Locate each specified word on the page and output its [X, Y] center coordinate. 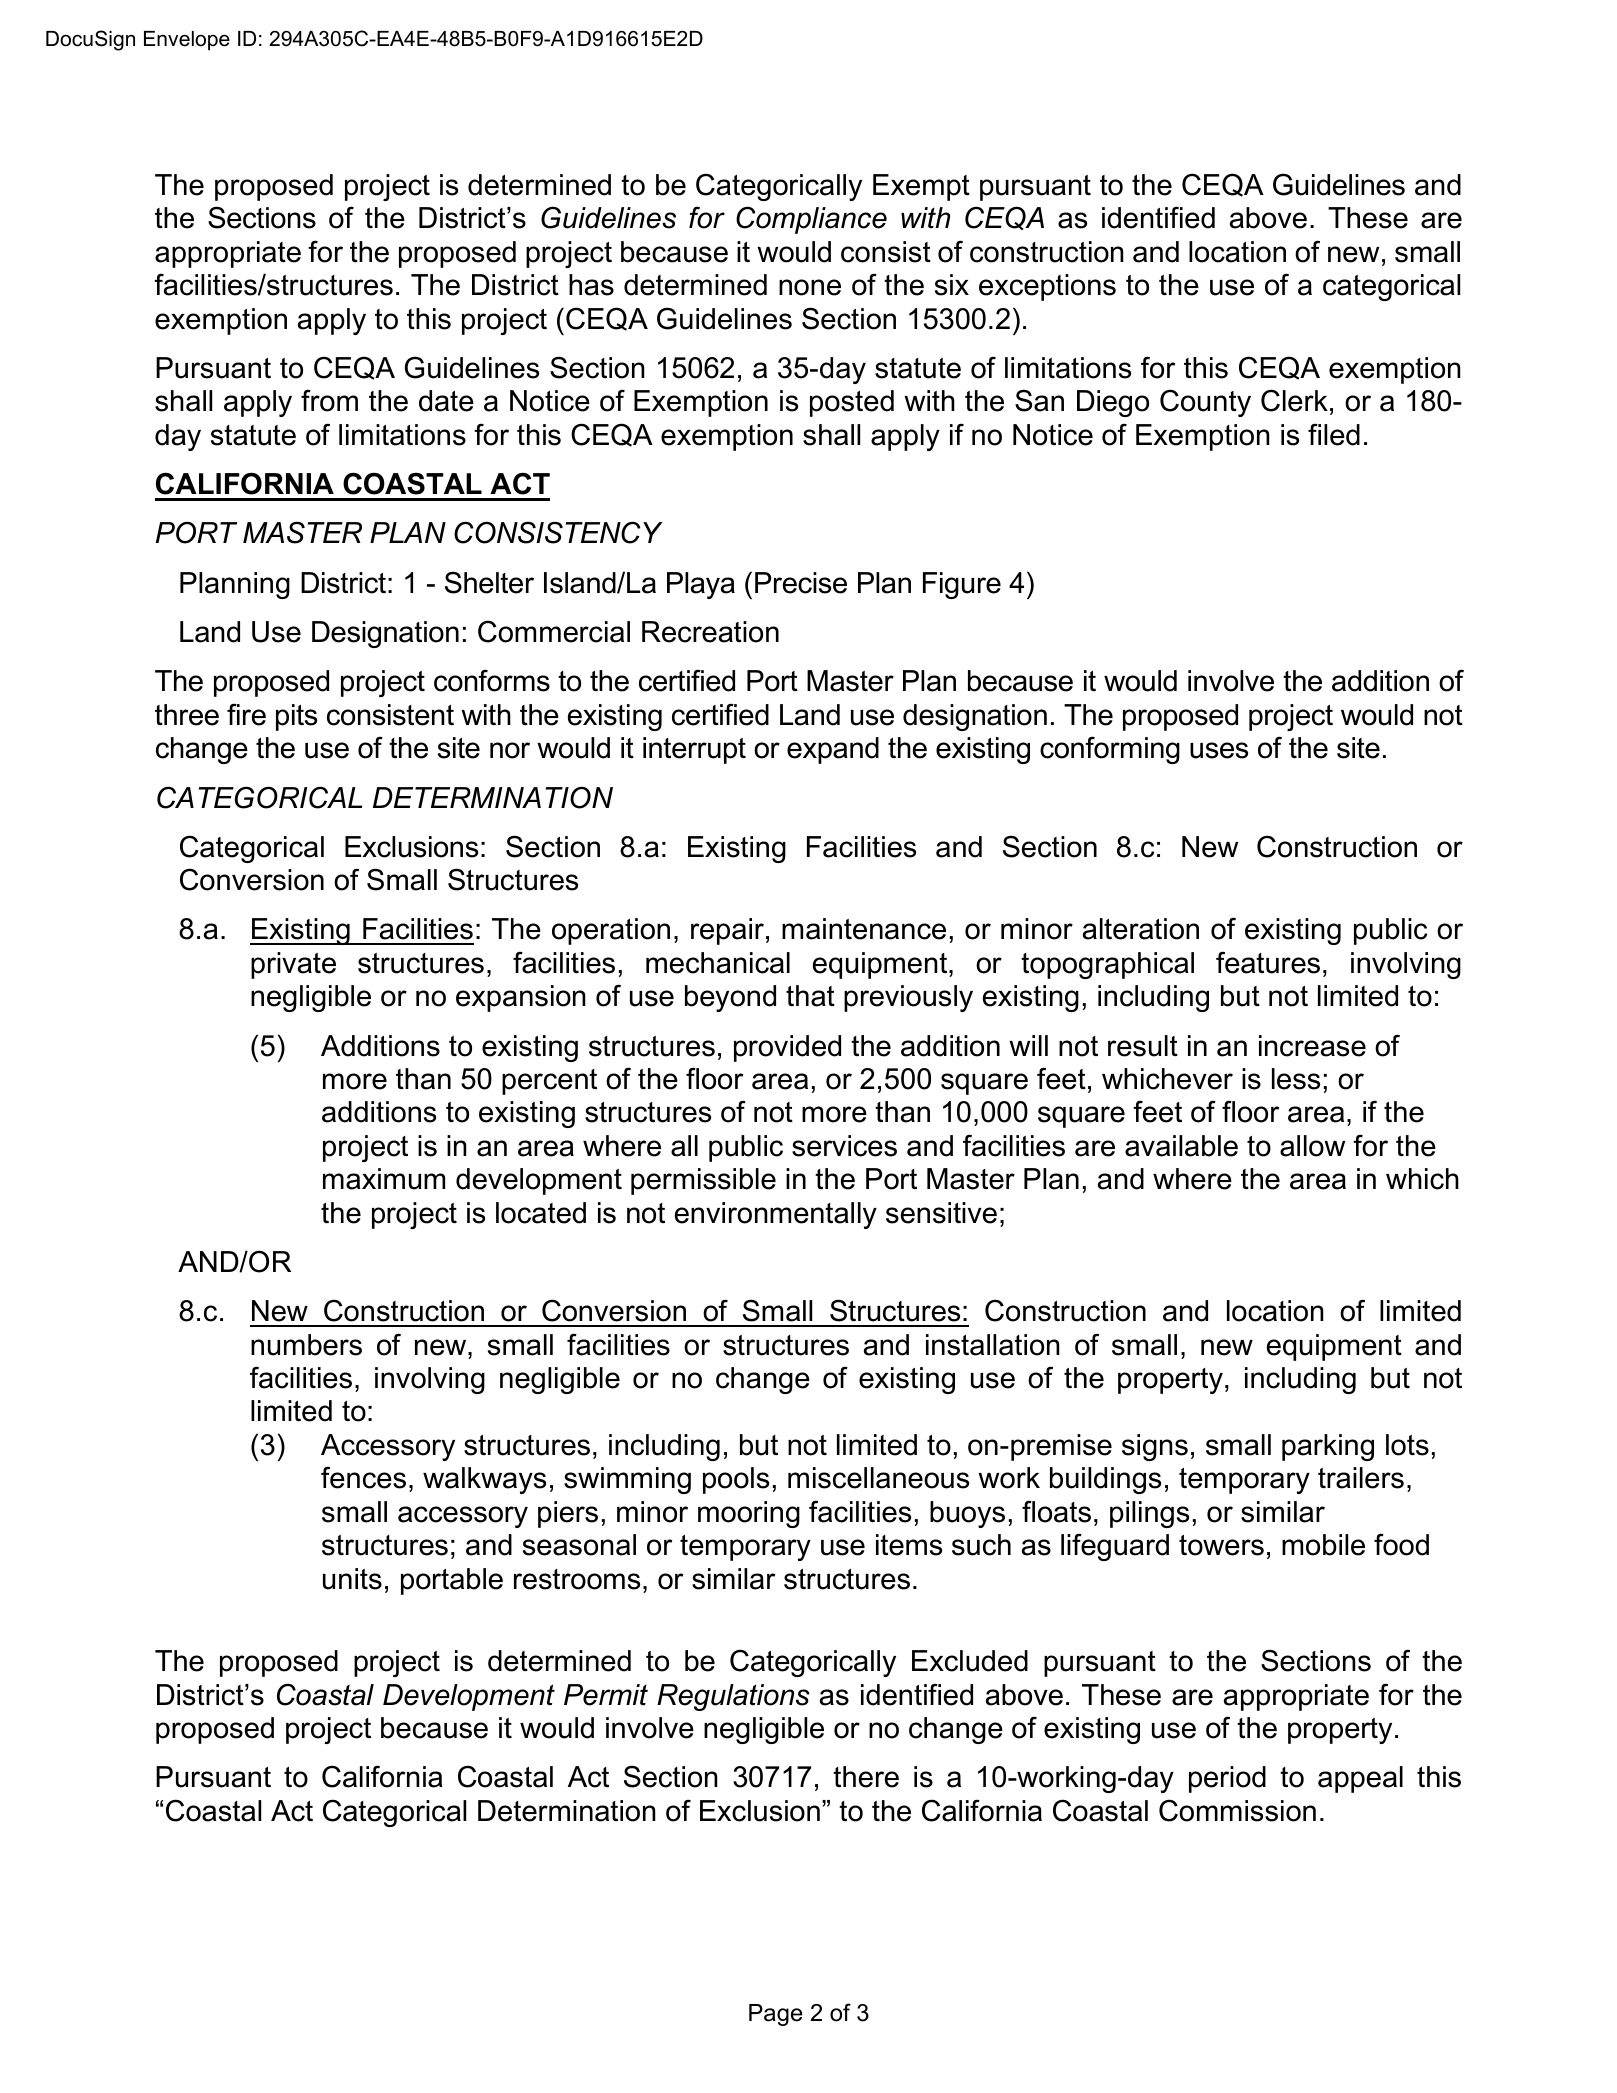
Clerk [1294, 400]
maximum [384, 1179]
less [1296, 1079]
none [810, 287]
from [329, 401]
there [866, 1777]
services [844, 1146]
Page [776, 2015]
